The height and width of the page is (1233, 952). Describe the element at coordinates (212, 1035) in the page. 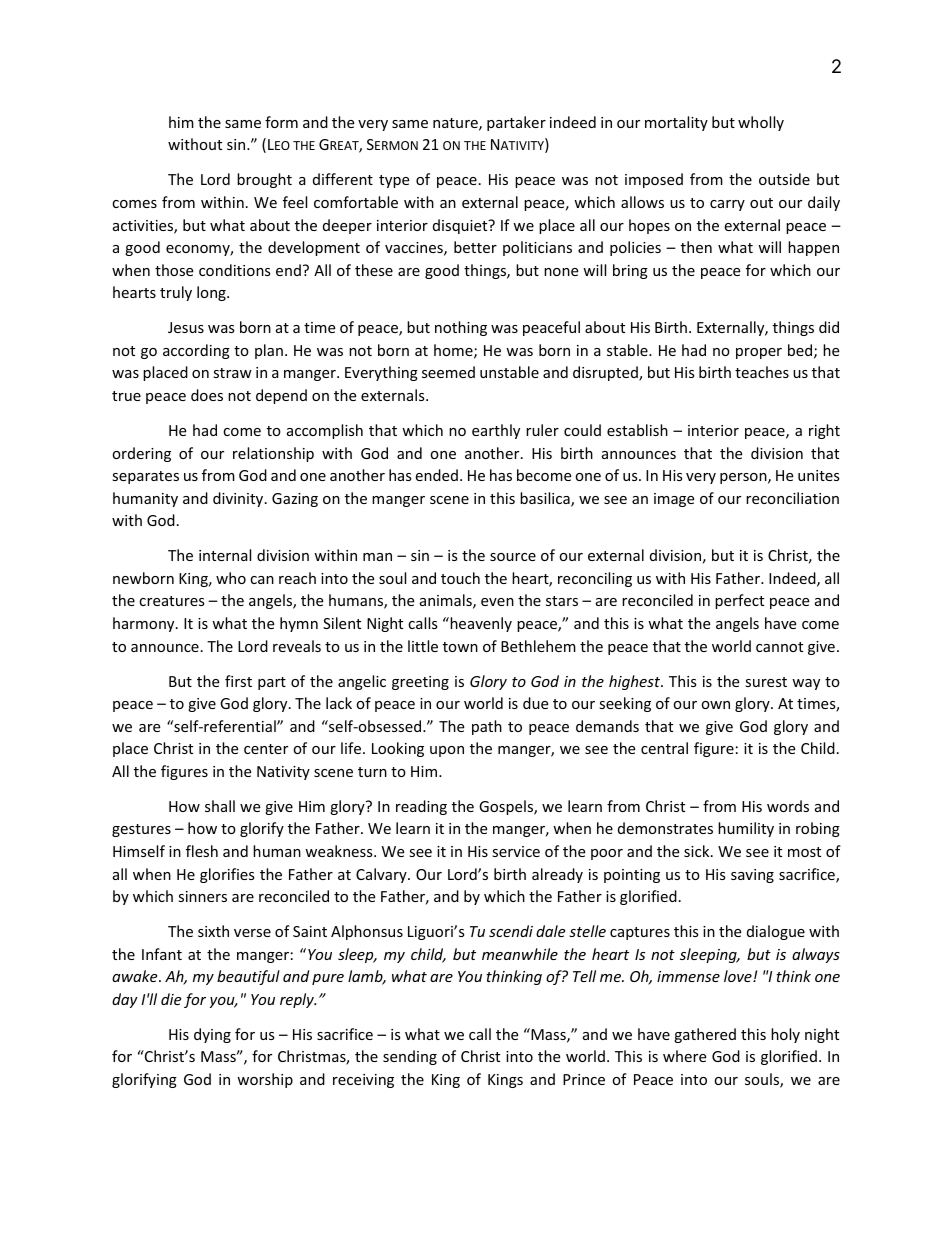

I see `dying` at that location.
